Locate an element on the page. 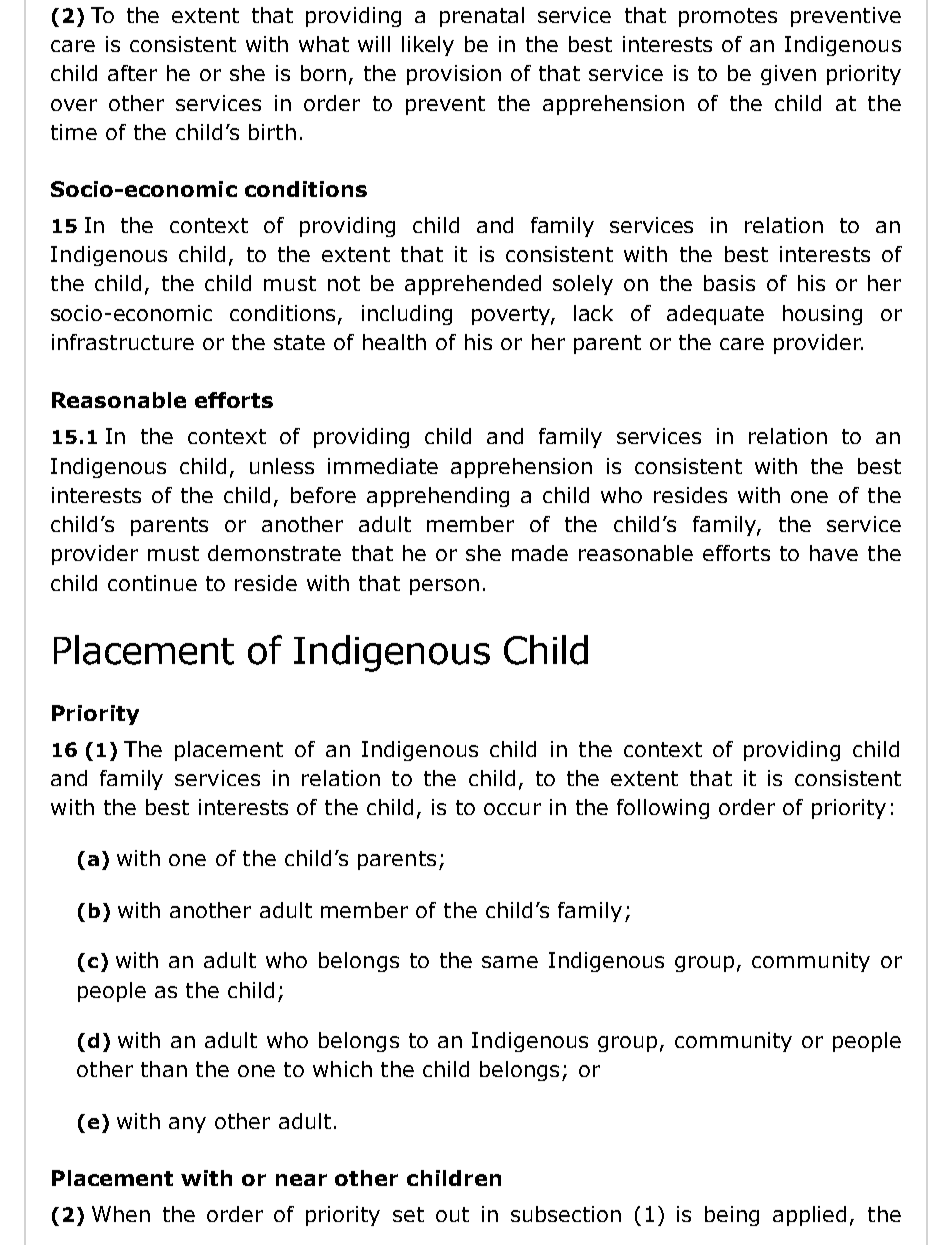  out is located at coordinates (452, 1214).
